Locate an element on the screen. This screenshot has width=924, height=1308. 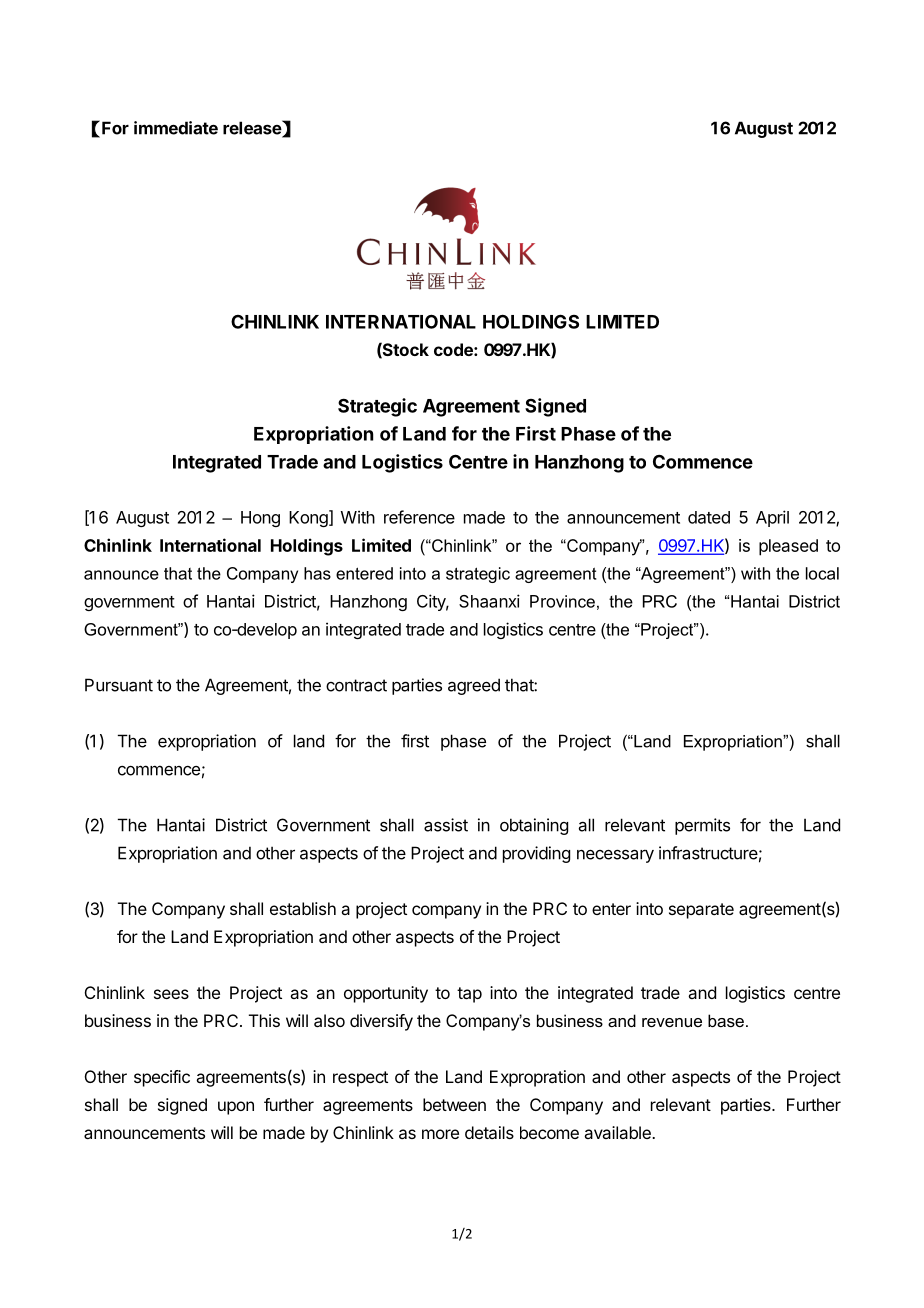
immediate is located at coordinates (176, 128).
